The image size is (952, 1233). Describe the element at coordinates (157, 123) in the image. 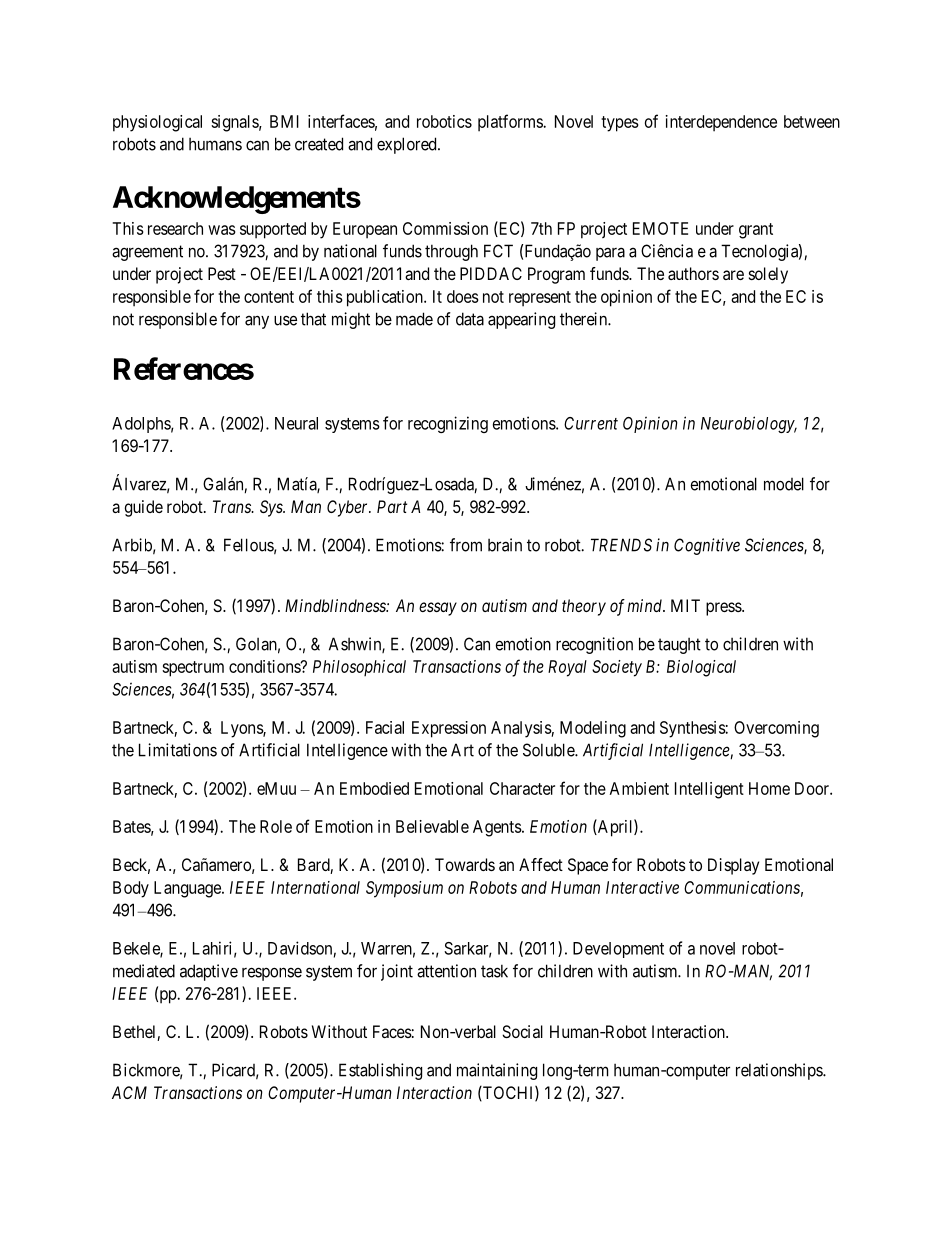

I see `physiological` at that location.
